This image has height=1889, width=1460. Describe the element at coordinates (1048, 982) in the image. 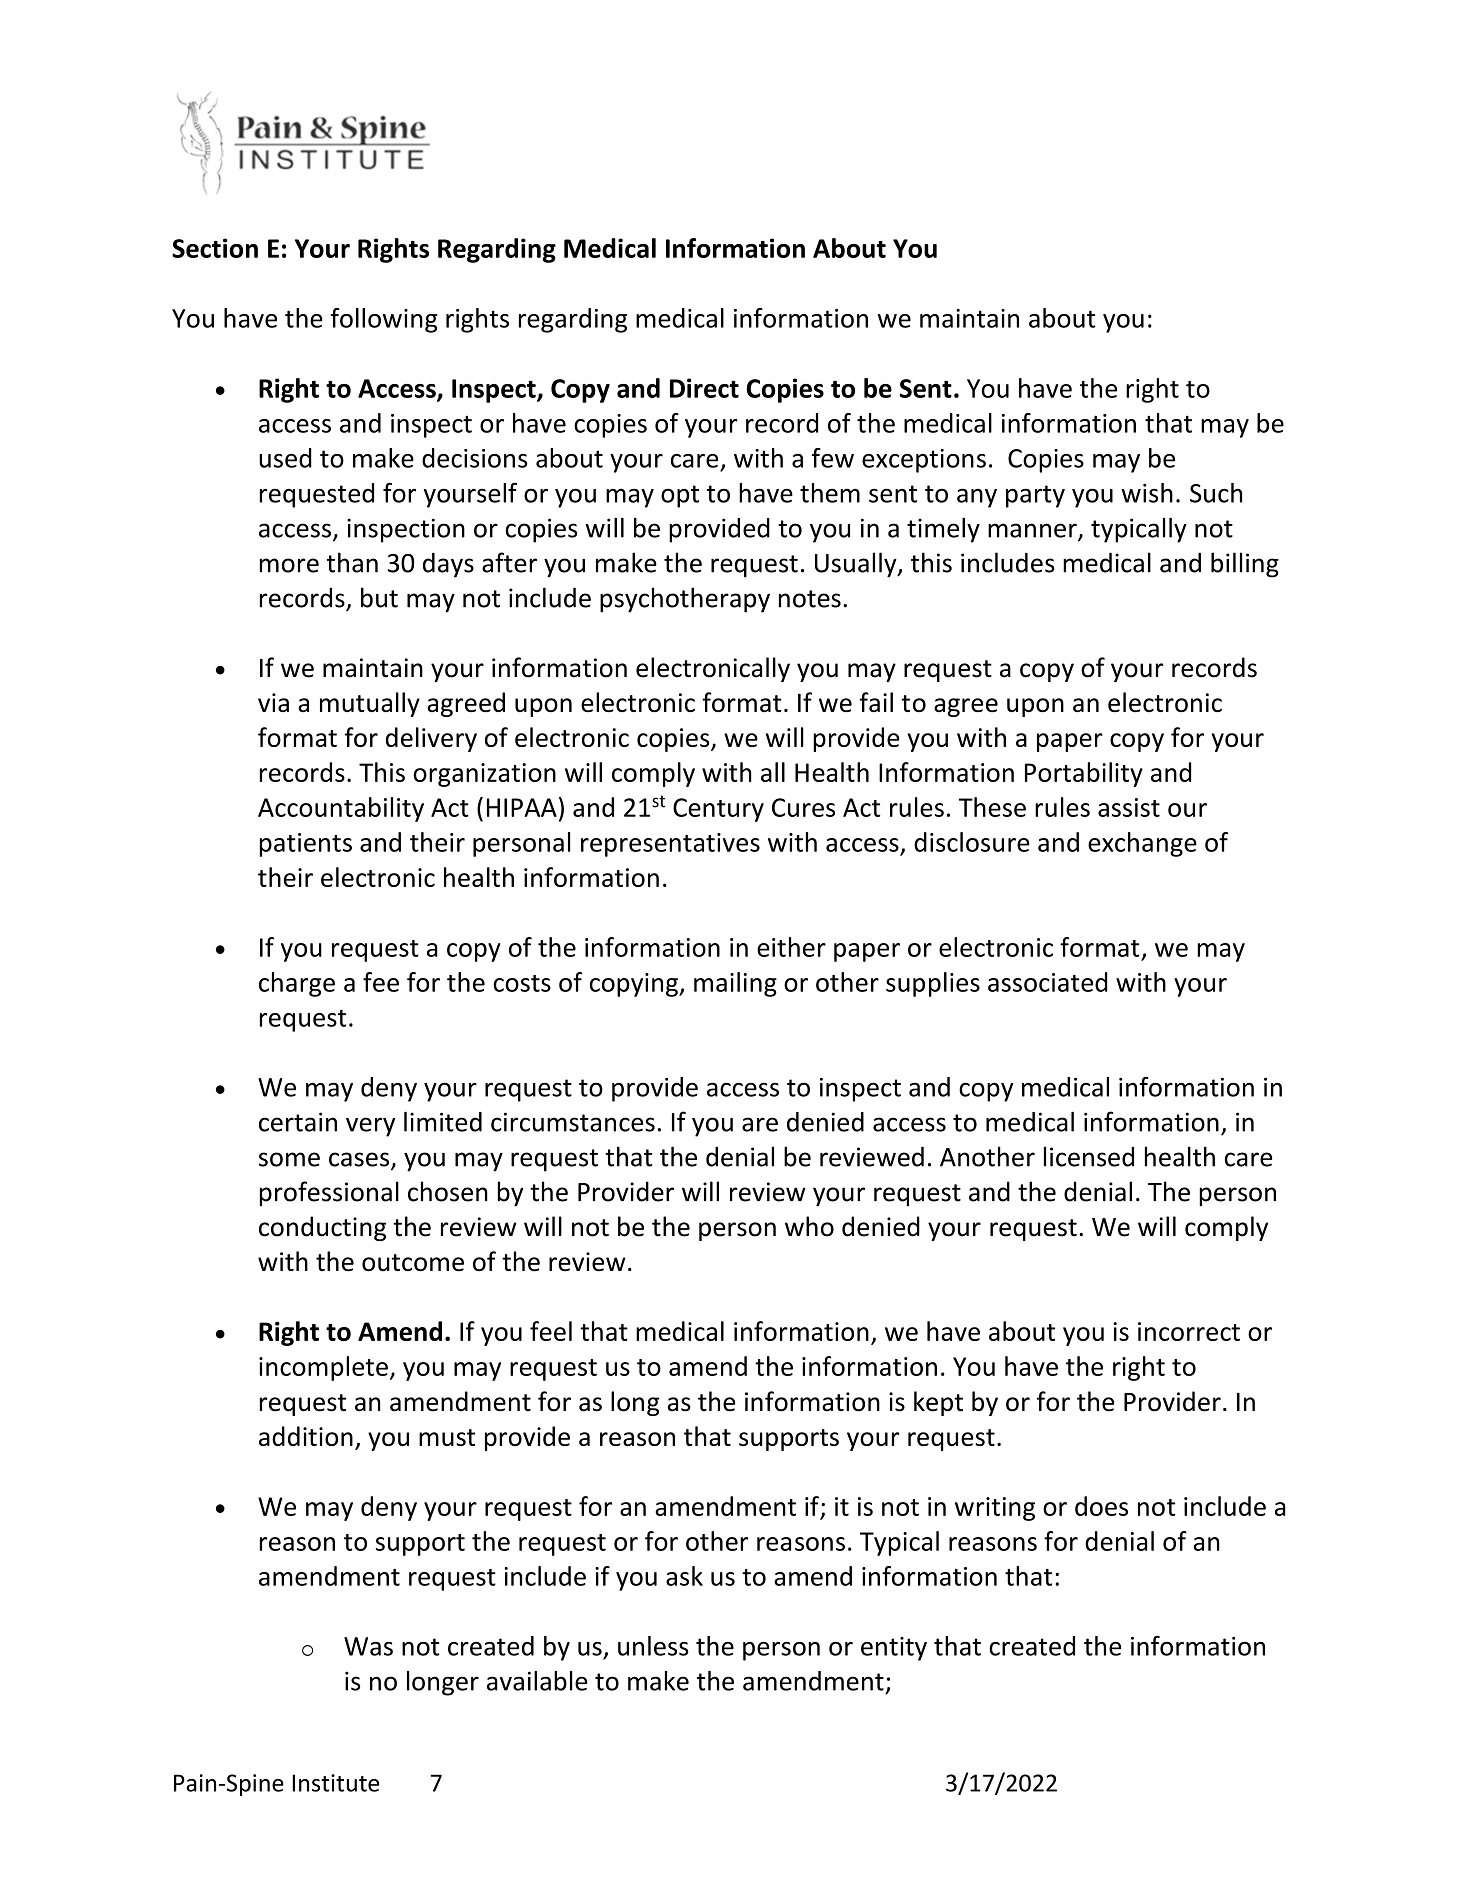

I see `associated` at that location.
